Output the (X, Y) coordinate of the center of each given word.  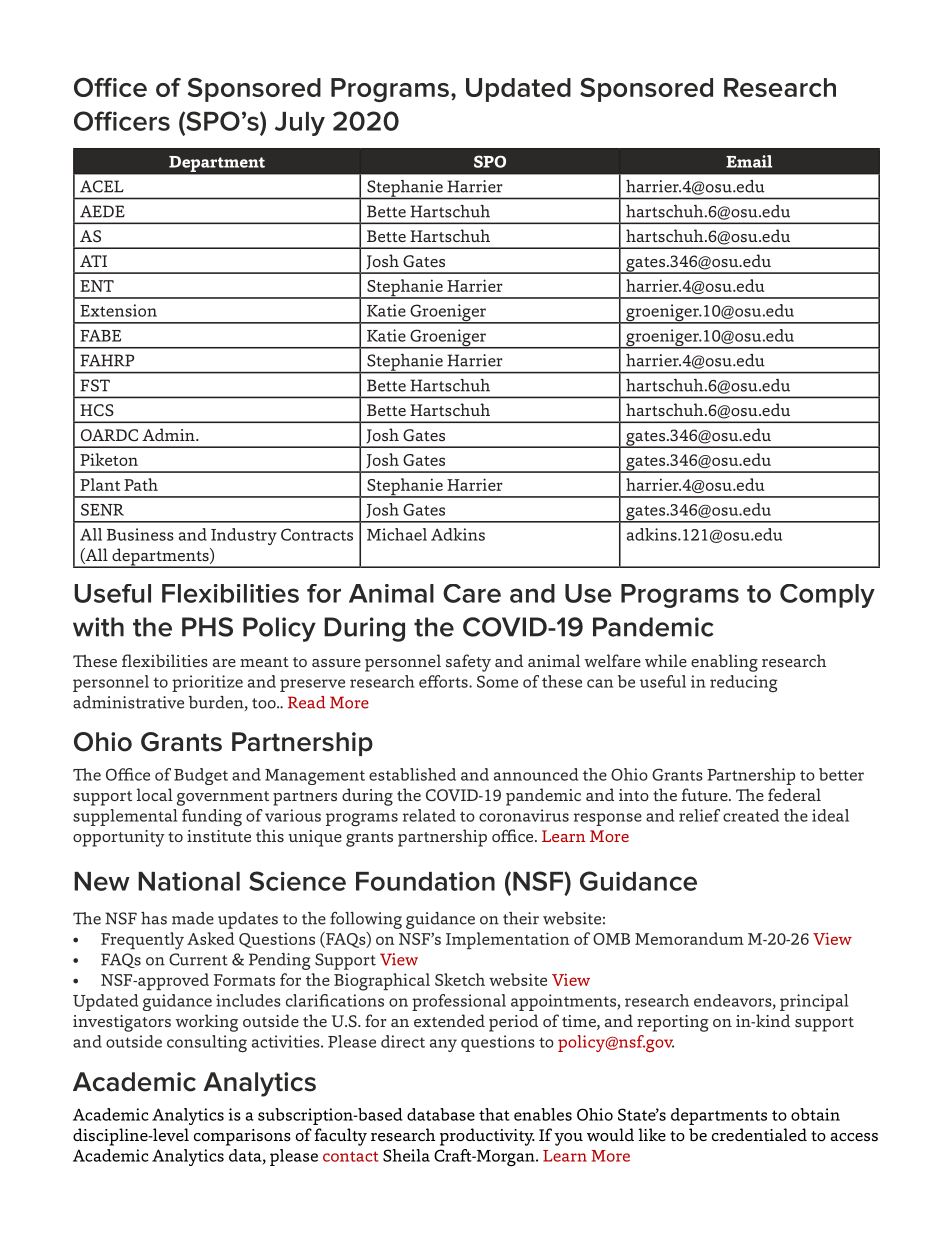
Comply (827, 596)
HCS (97, 410)
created (751, 815)
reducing (744, 683)
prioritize (207, 683)
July (300, 124)
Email (749, 161)
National (189, 881)
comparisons (242, 1137)
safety (468, 663)
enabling (724, 663)
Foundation (425, 881)
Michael (397, 534)
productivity (487, 1137)
